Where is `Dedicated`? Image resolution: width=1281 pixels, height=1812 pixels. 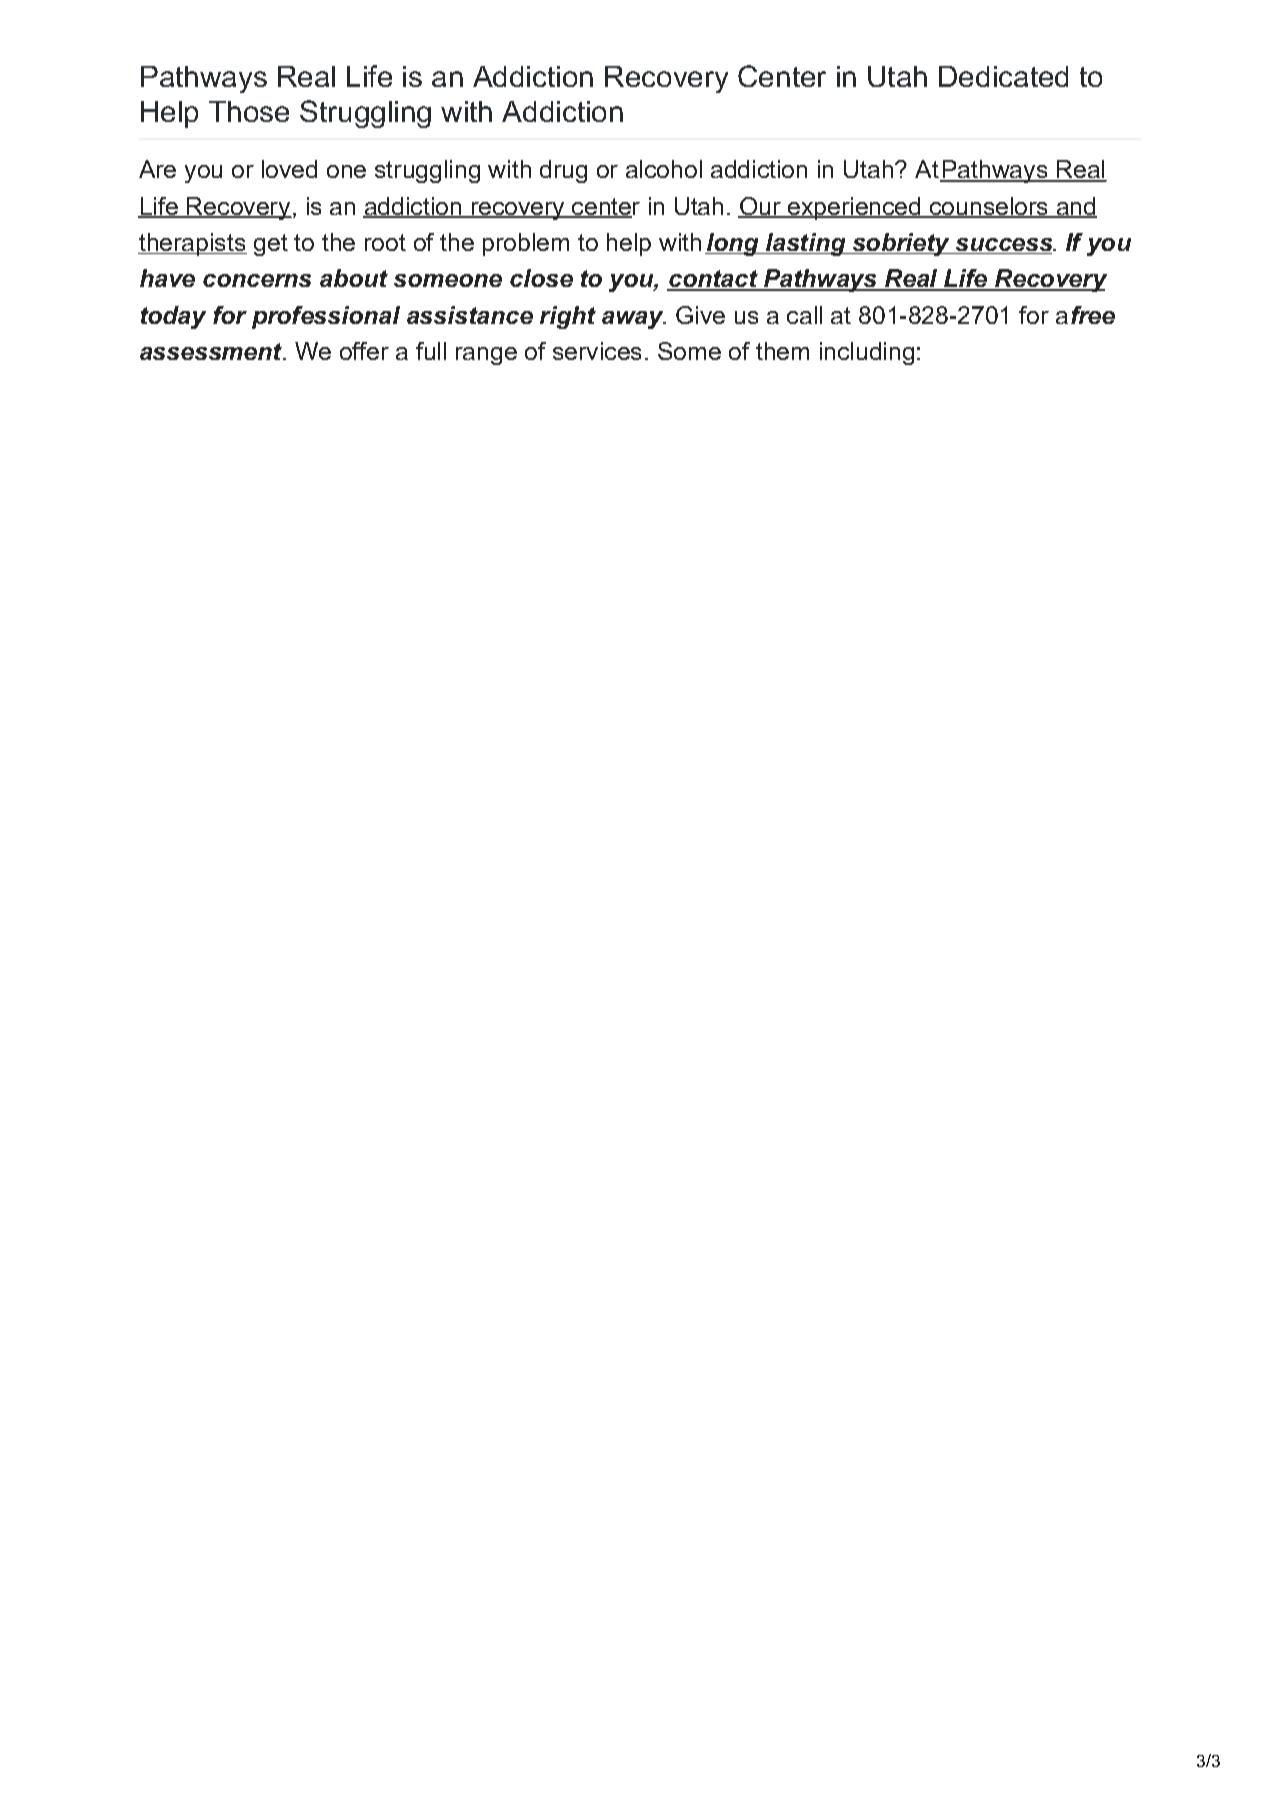 Dedicated is located at coordinates (1003, 76).
